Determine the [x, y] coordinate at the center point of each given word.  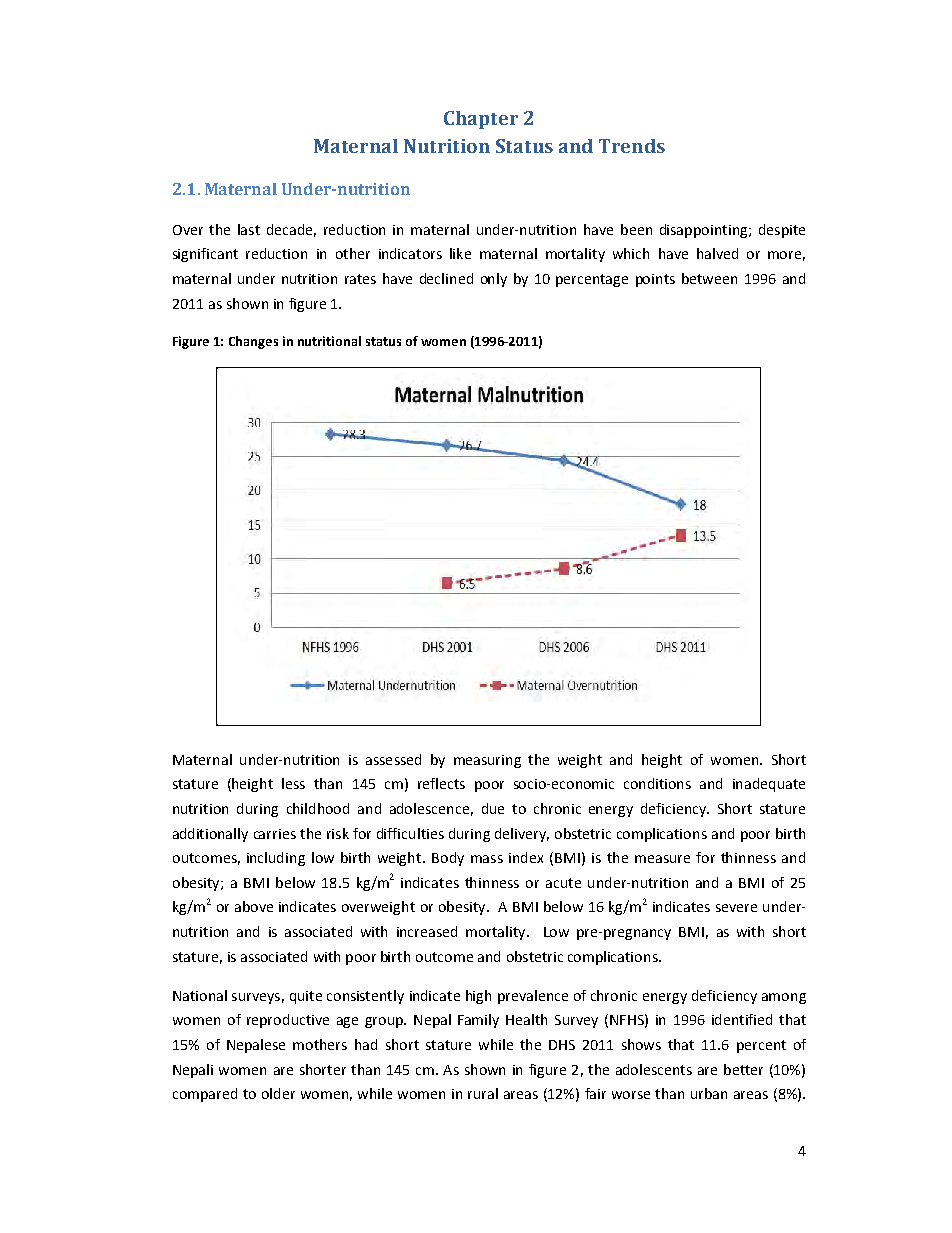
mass [487, 859]
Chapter [481, 120]
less [293, 783]
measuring [487, 761]
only [494, 280]
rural [483, 1093]
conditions [657, 783]
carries [275, 834]
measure [662, 859]
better [743, 1069]
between [709, 278]
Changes [253, 342]
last [249, 229]
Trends [632, 146]
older [278, 1093]
